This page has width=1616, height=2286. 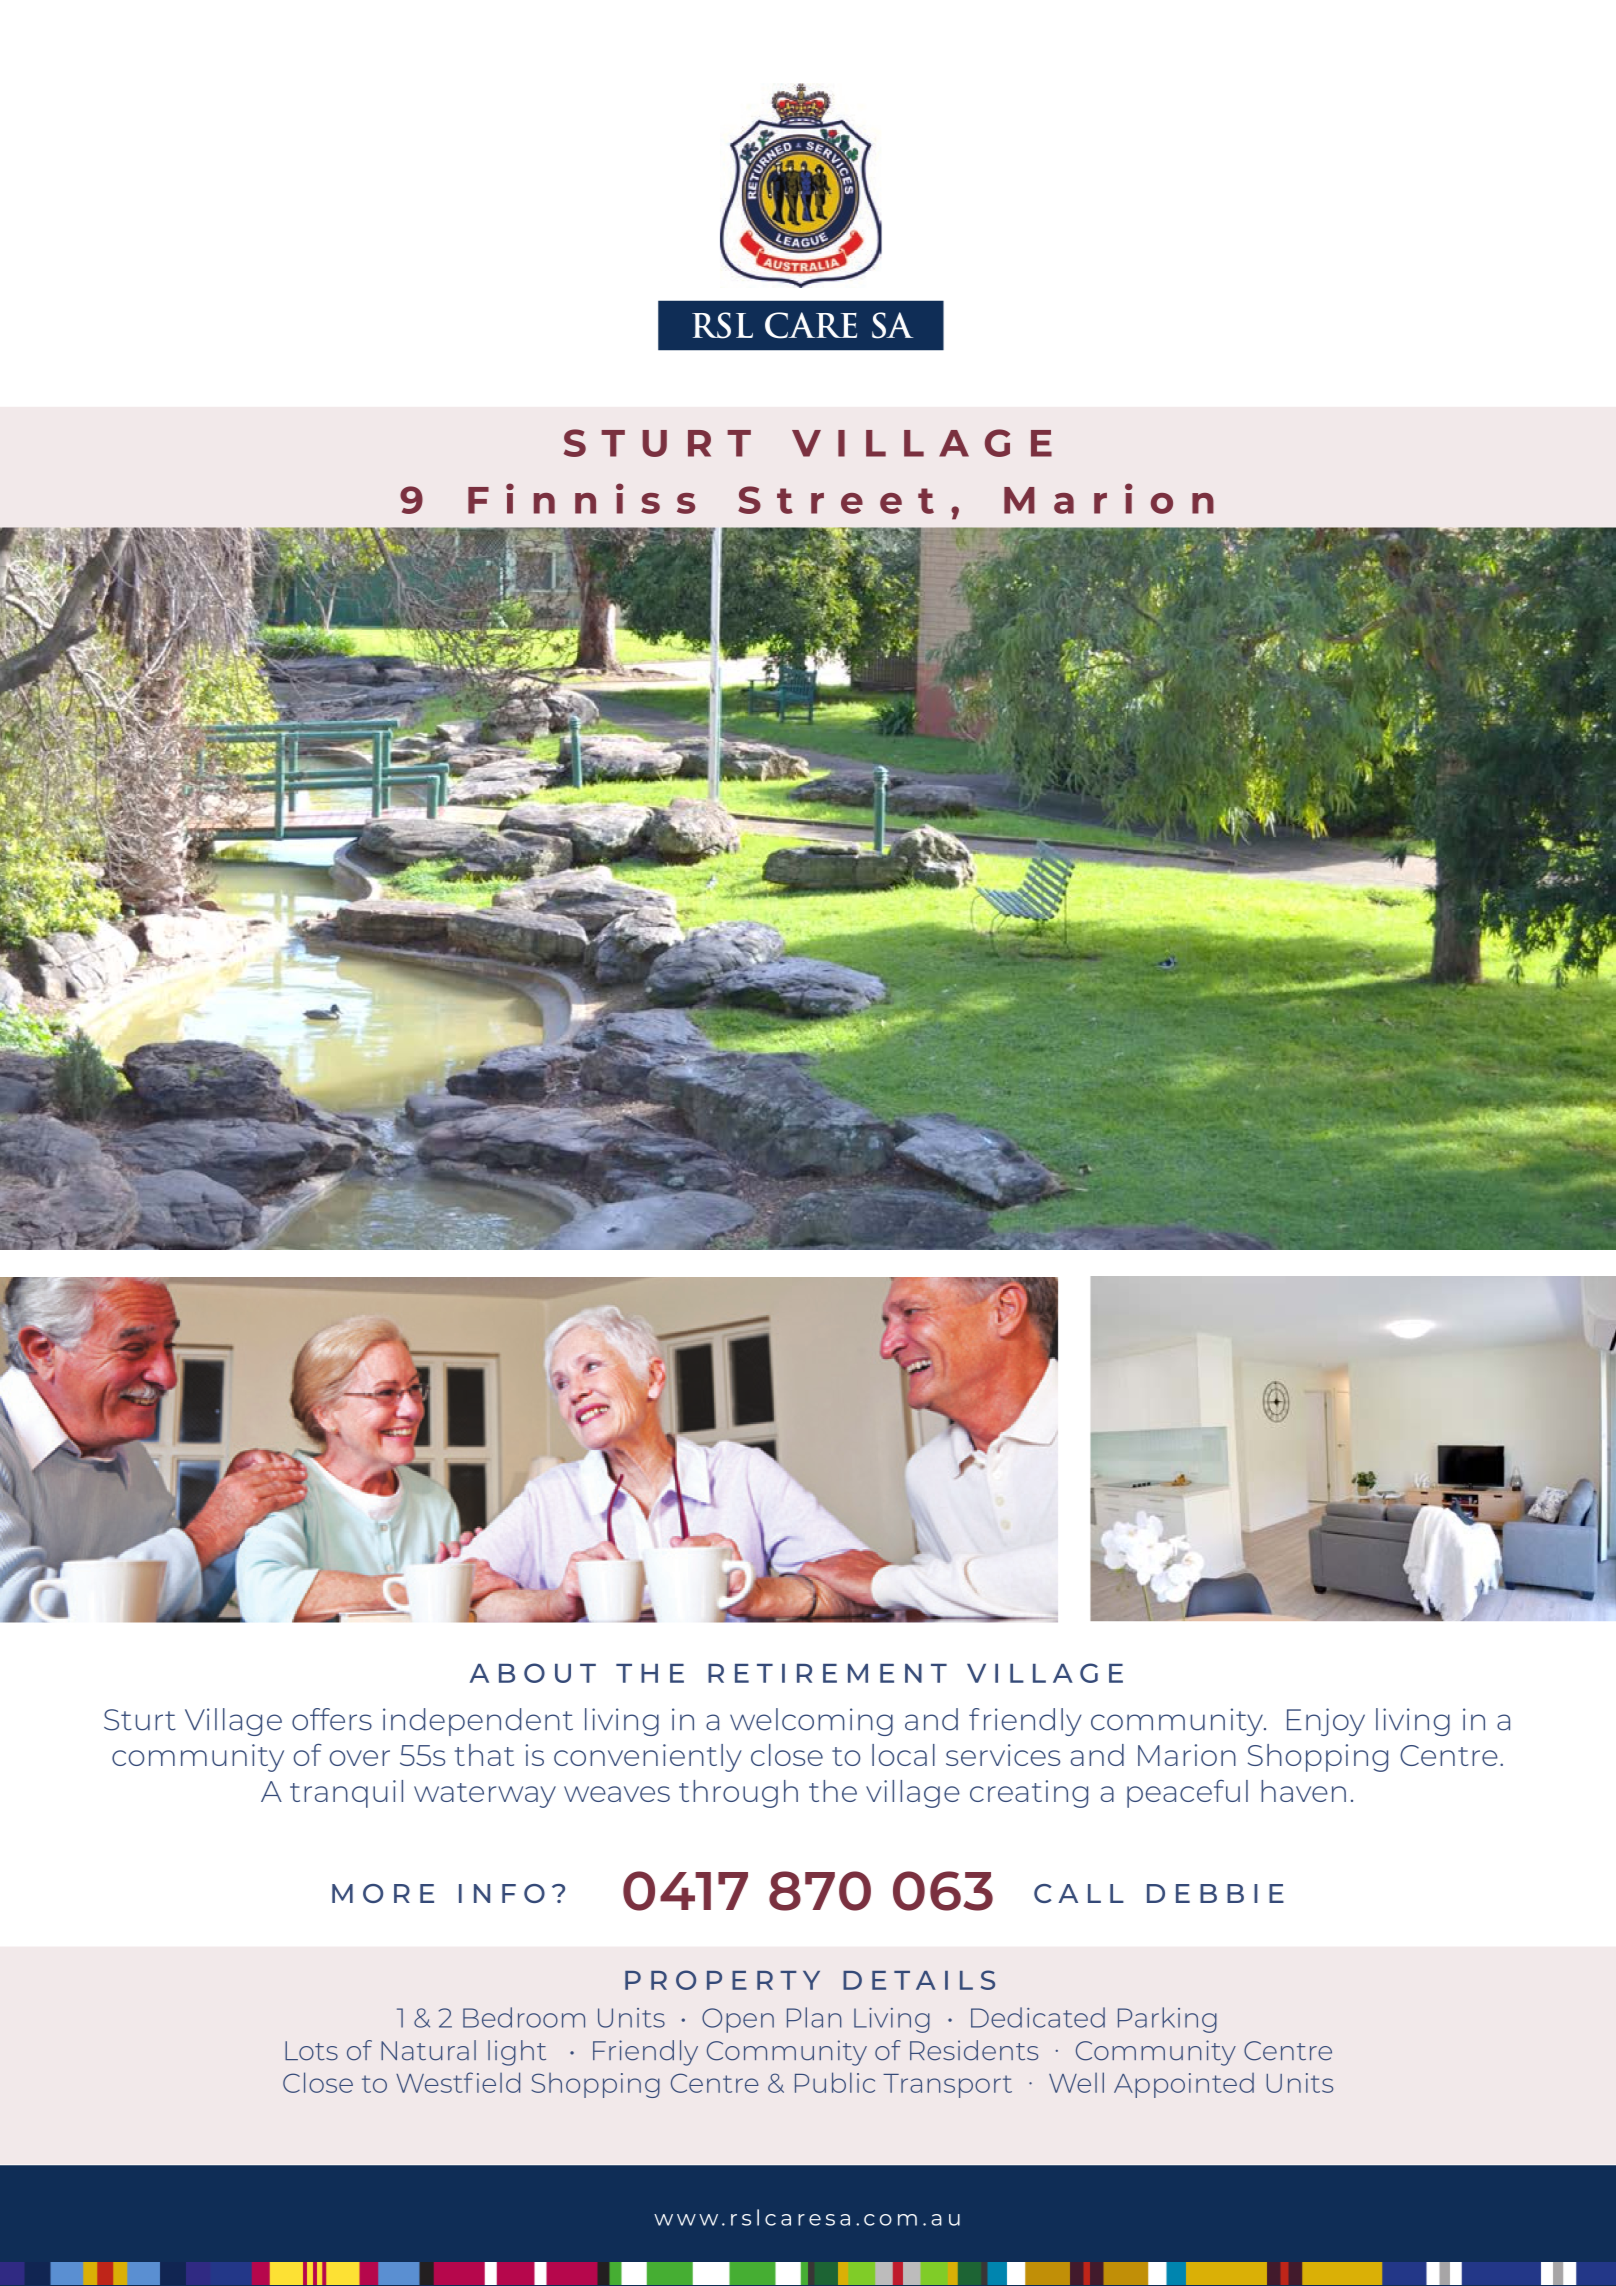 What do you see at coordinates (428, 2050) in the page?
I see `Natural` at bounding box center [428, 2050].
